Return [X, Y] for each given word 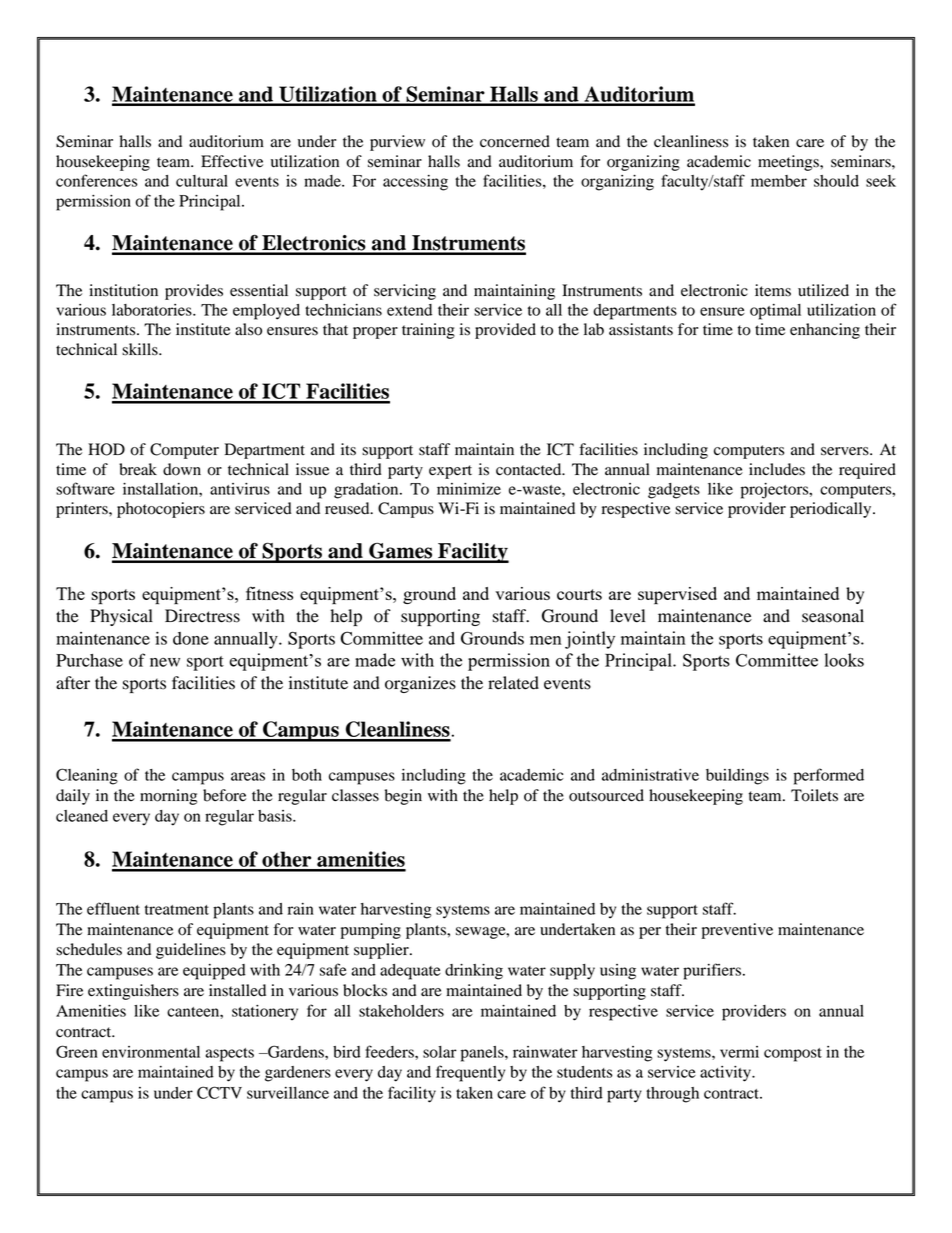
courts [579, 594]
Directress [202, 616]
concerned [515, 141]
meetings [789, 163]
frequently [470, 1073]
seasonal [833, 616]
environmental [151, 1052]
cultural [202, 181]
